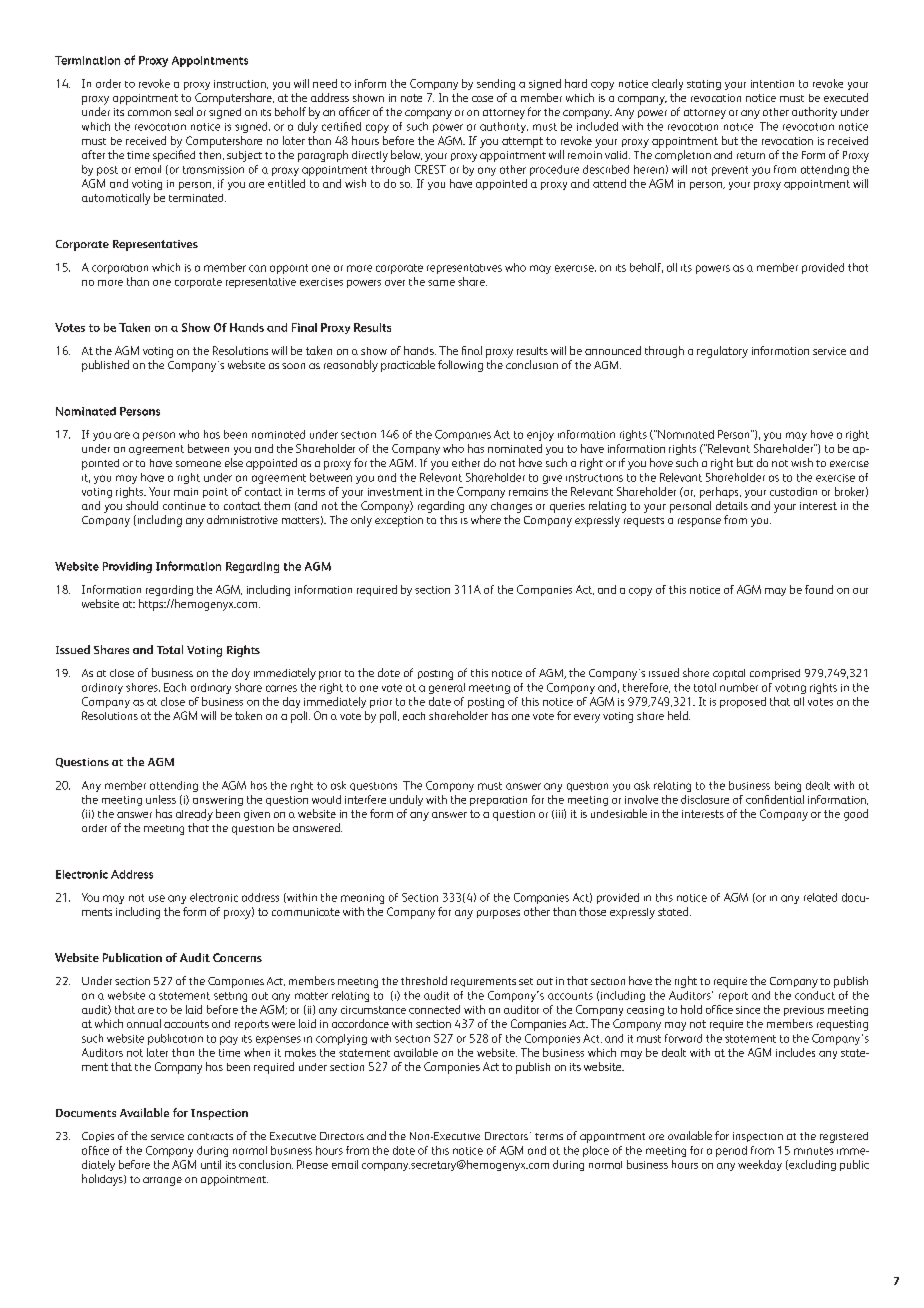  What do you see at coordinates (772, 84) in the page?
I see `intention` at bounding box center [772, 84].
